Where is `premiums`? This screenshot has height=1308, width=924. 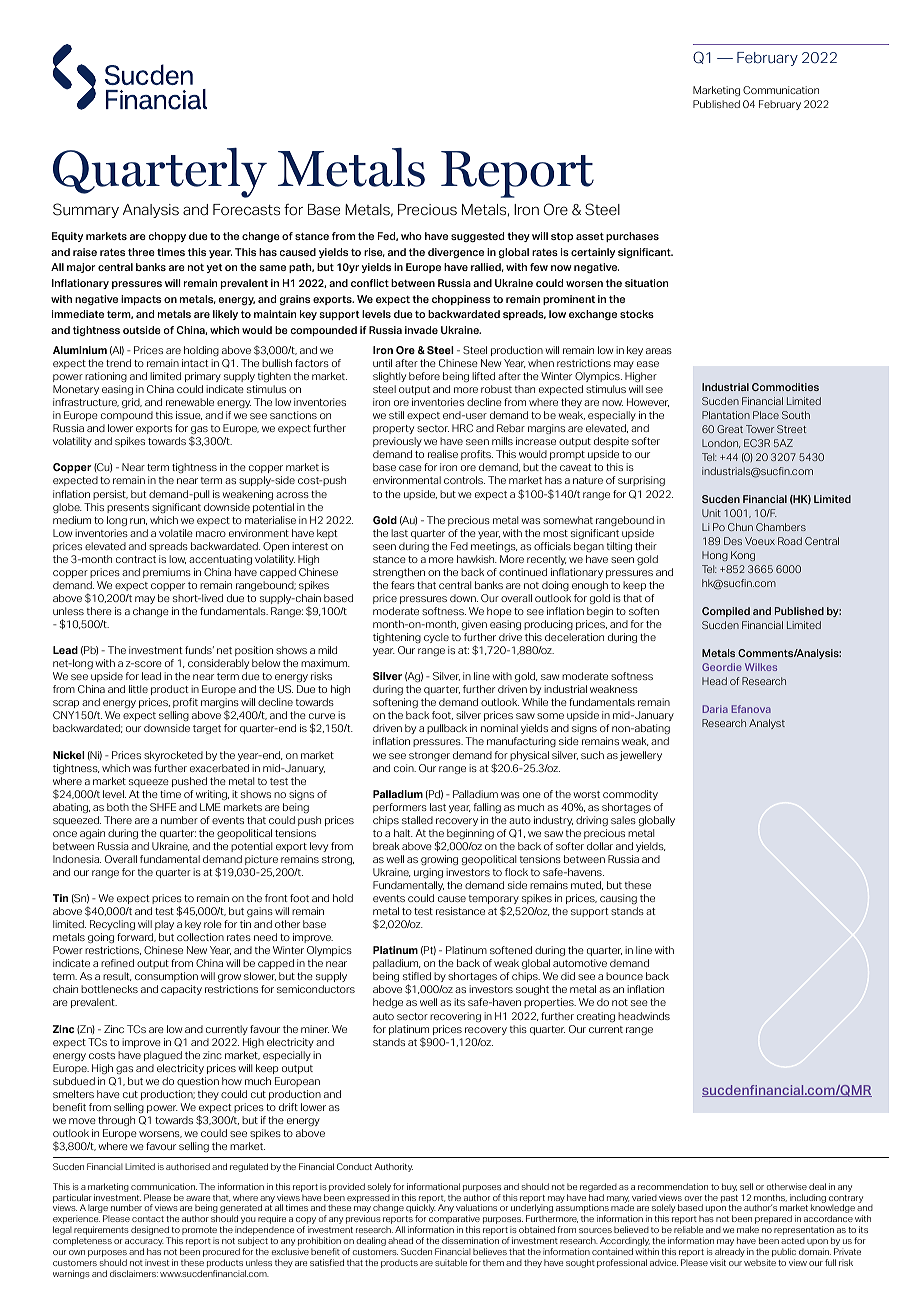 premiums is located at coordinates (167, 573).
